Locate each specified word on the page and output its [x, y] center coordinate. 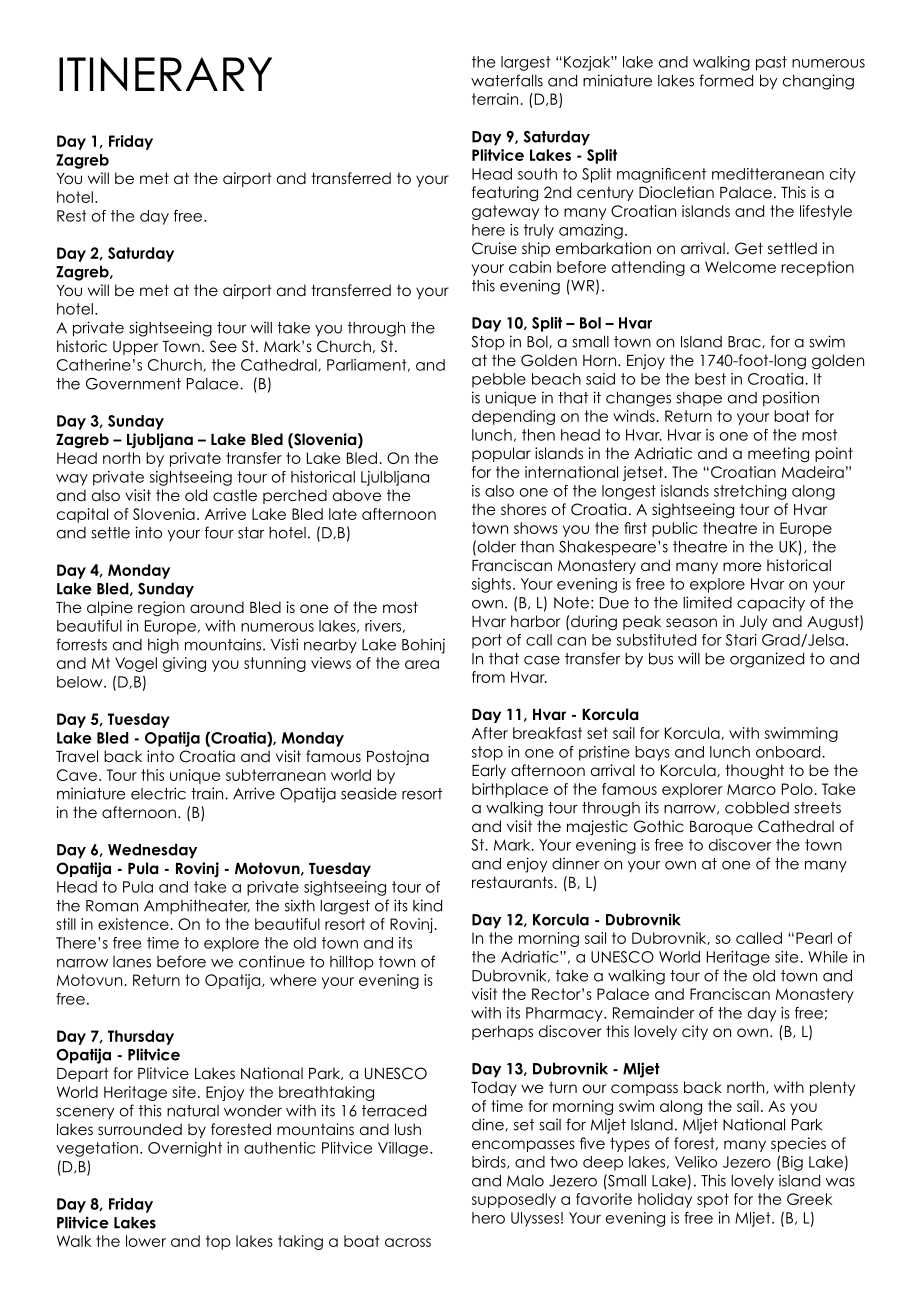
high [163, 646]
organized [767, 660]
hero [488, 1218]
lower [146, 1241]
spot [713, 1200]
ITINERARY [165, 74]
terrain [495, 99]
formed [726, 80]
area [422, 664]
